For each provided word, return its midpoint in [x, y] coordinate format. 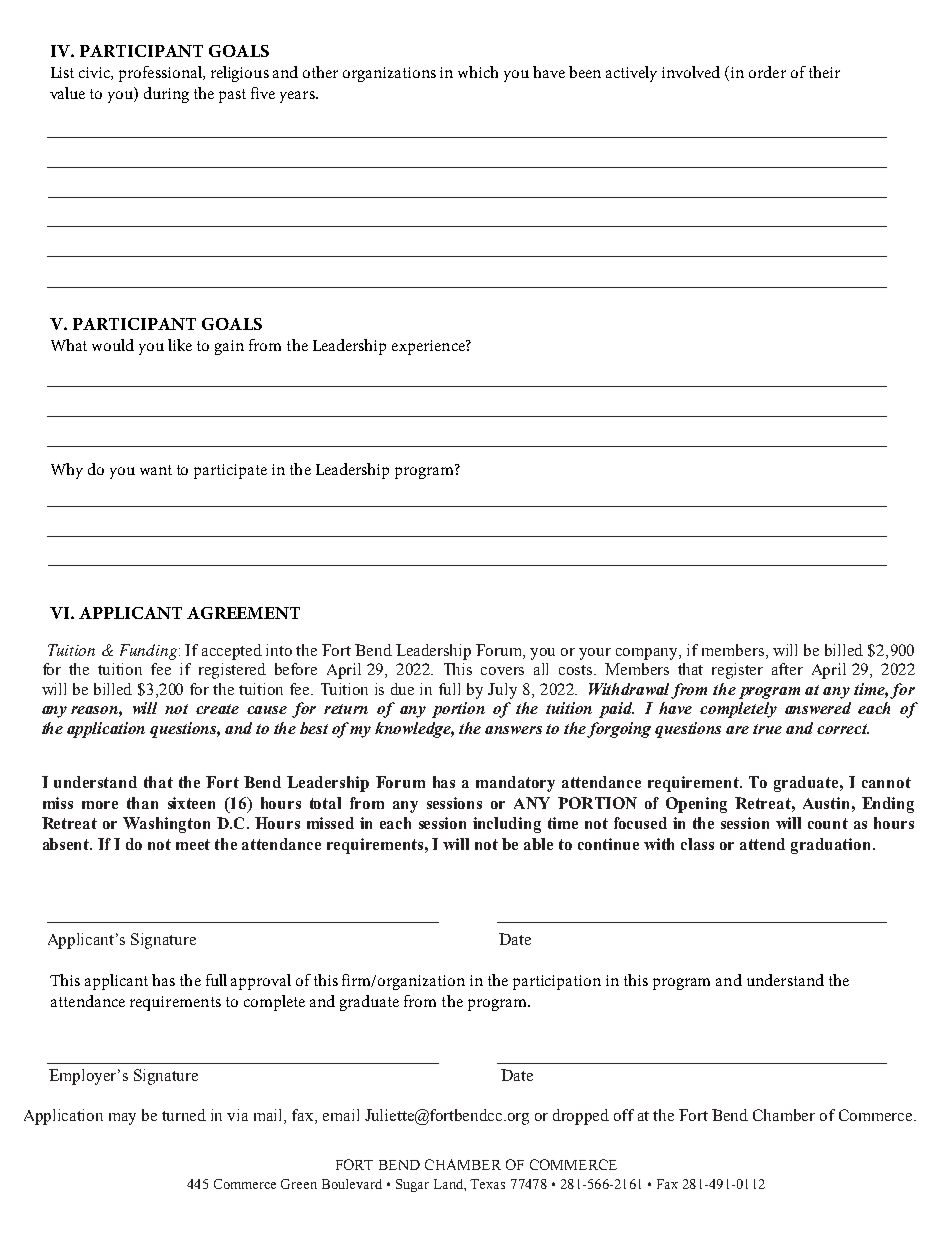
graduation [832, 846]
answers [513, 730]
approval [261, 982]
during [166, 95]
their [824, 72]
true [767, 729]
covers [502, 671]
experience [429, 347]
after [787, 669]
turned [184, 1115]
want [156, 470]
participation [557, 982]
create [217, 709]
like [180, 345]
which [478, 72]
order [767, 72]
